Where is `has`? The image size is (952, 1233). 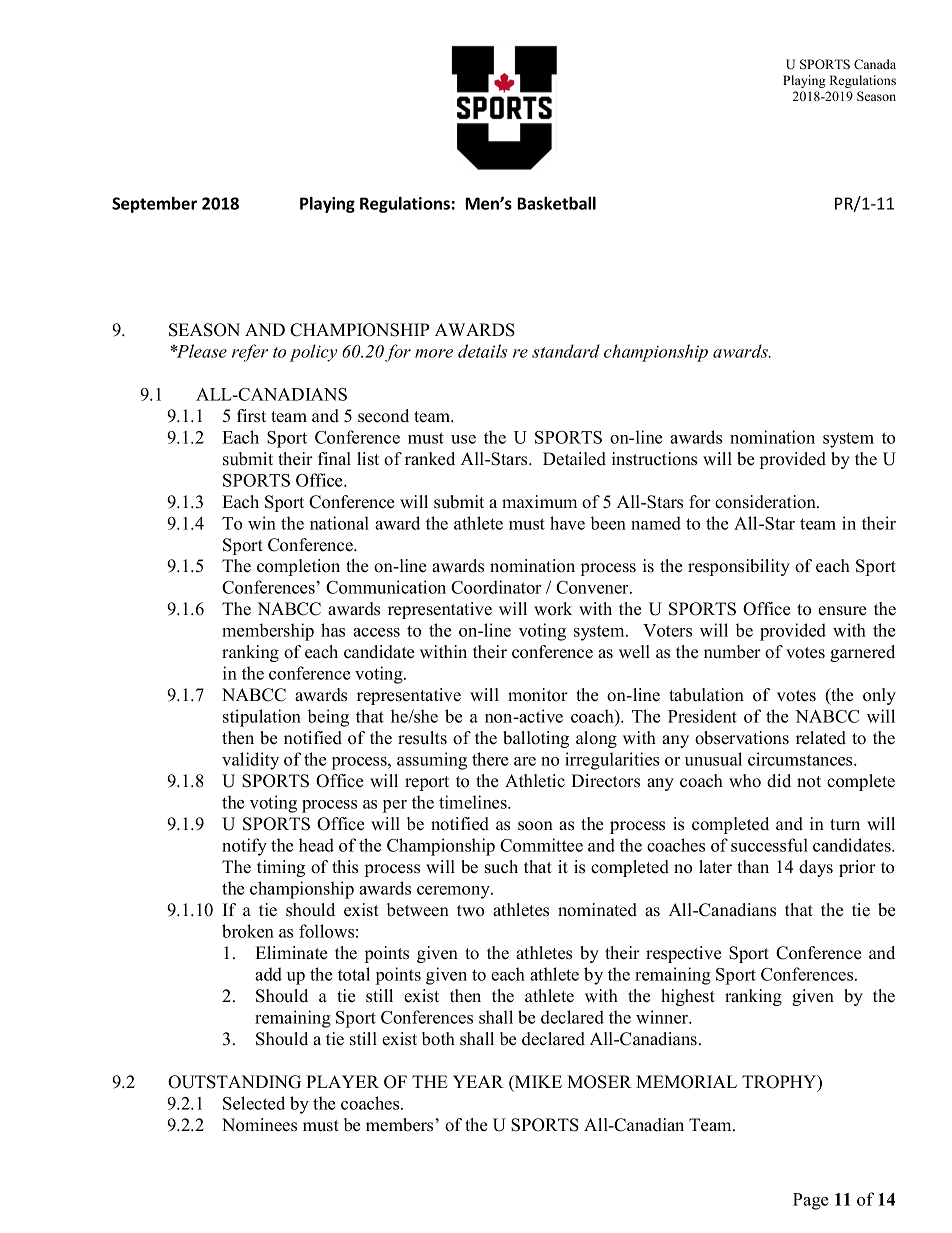 has is located at coordinates (333, 630).
